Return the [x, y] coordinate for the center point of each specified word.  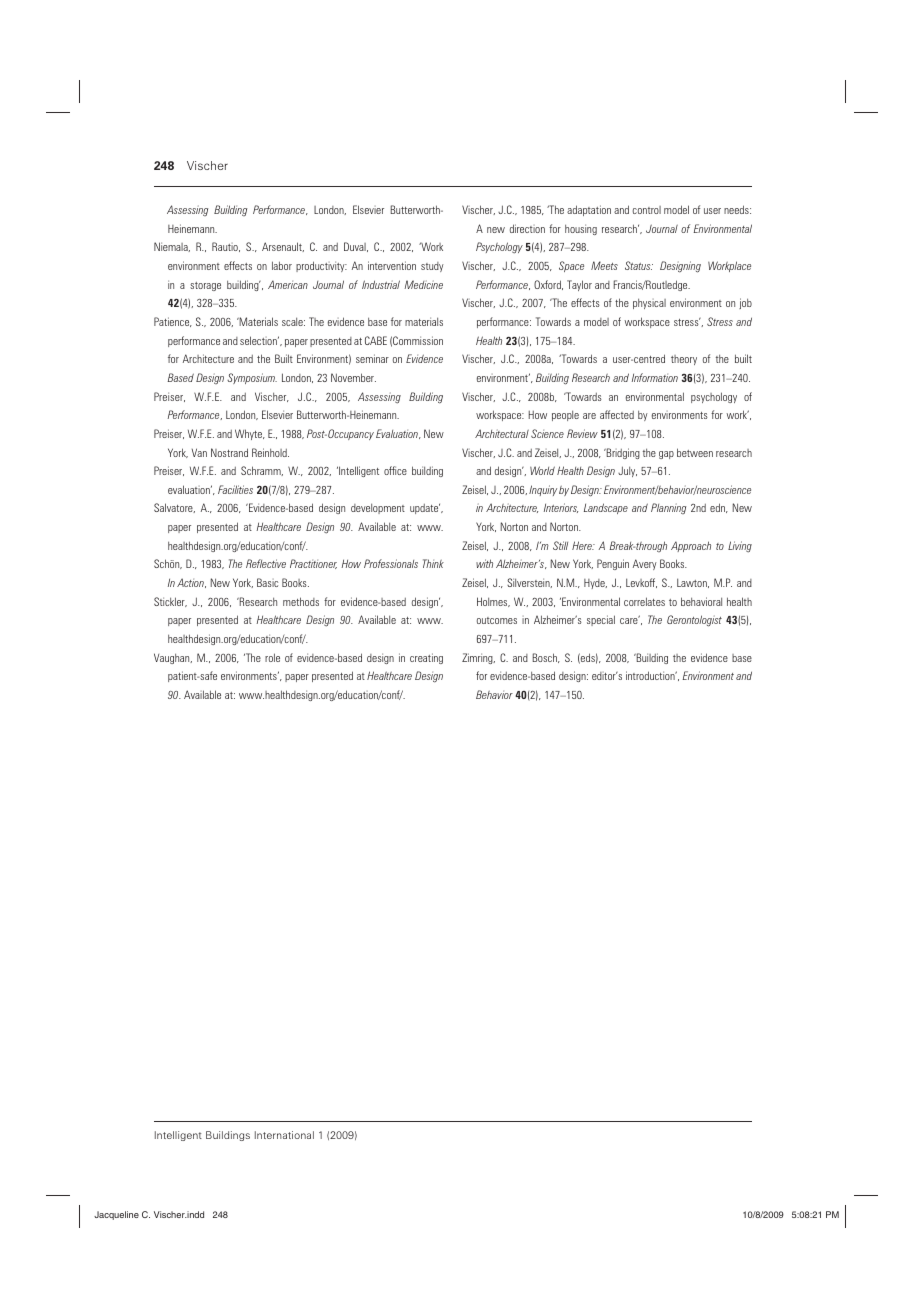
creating [426, 658]
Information [655, 377]
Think [433, 563]
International [284, 1135]
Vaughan [173, 658]
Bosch [546, 658]
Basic [267, 582]
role [272, 657]
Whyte [250, 434]
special [601, 620]
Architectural [502, 433]
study [432, 267]
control [646, 210]
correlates [644, 601]
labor [282, 265]
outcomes [497, 620]
